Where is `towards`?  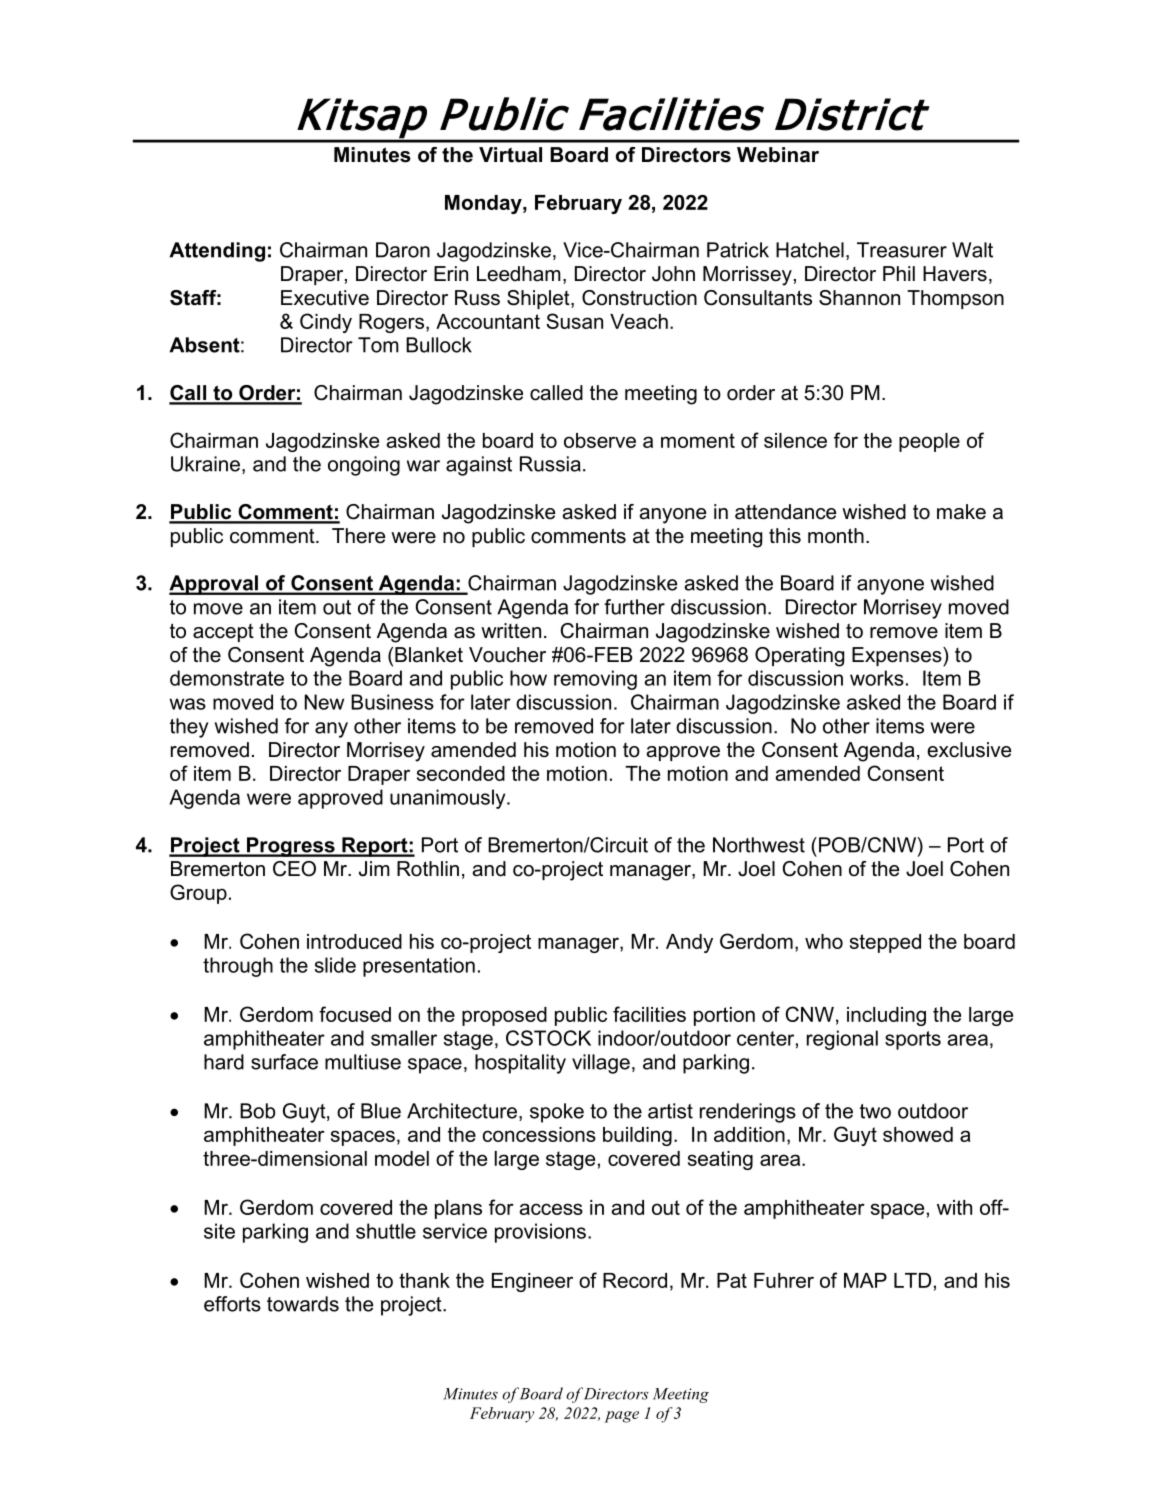
towards is located at coordinates (303, 1304).
